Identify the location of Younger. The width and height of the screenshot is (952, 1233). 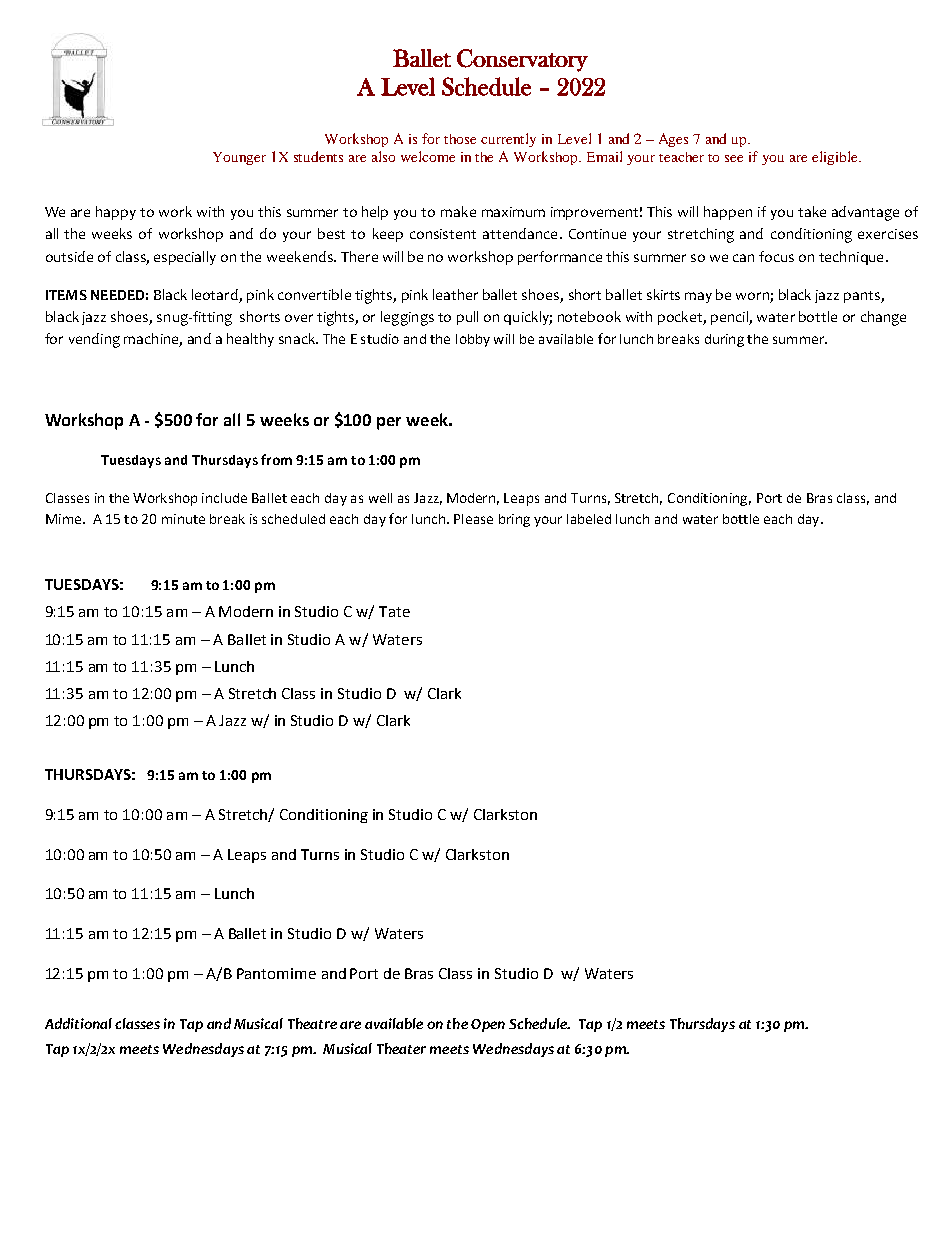
(239, 158).
